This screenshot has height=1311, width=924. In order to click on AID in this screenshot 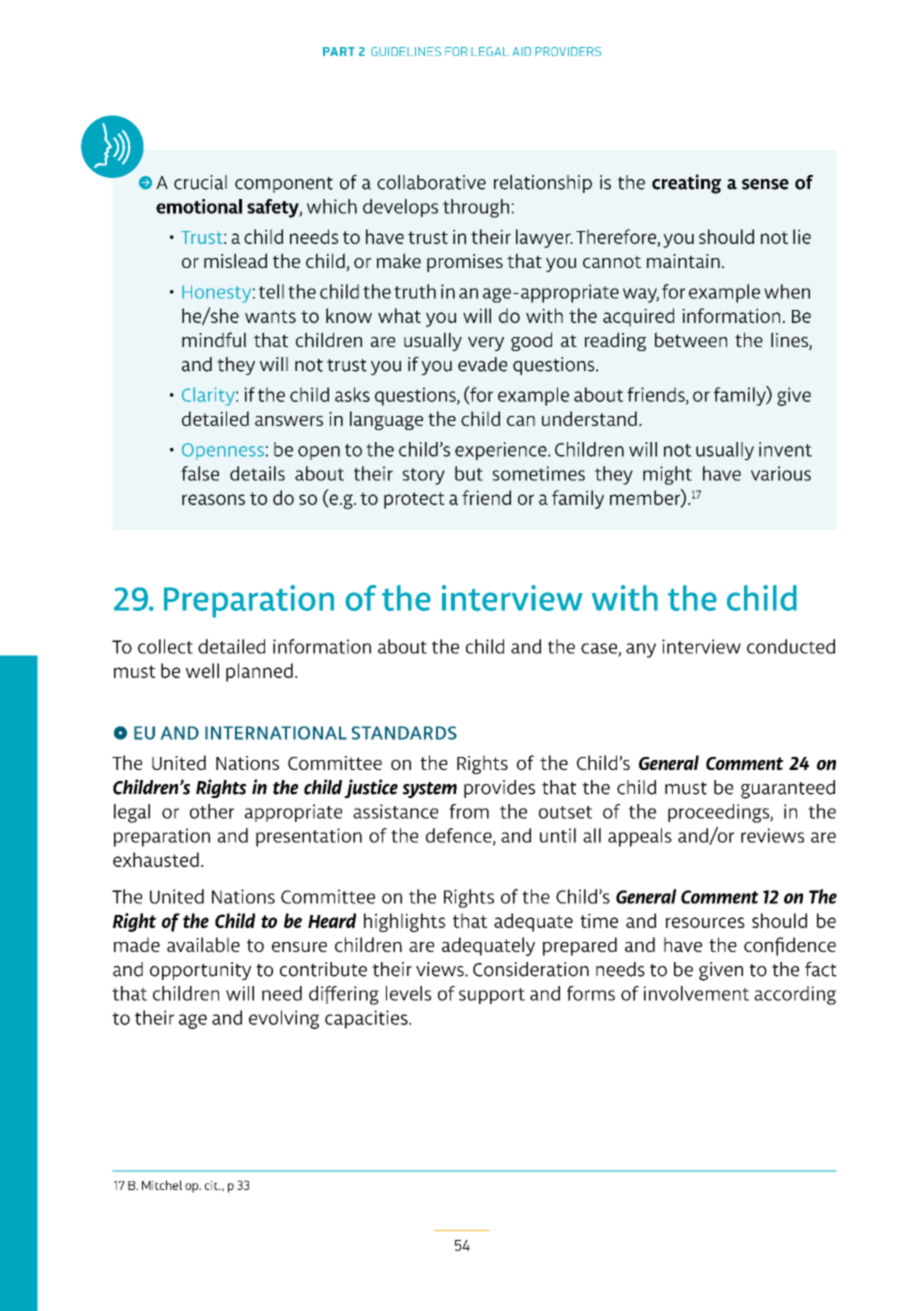, I will do `click(521, 51)`.
